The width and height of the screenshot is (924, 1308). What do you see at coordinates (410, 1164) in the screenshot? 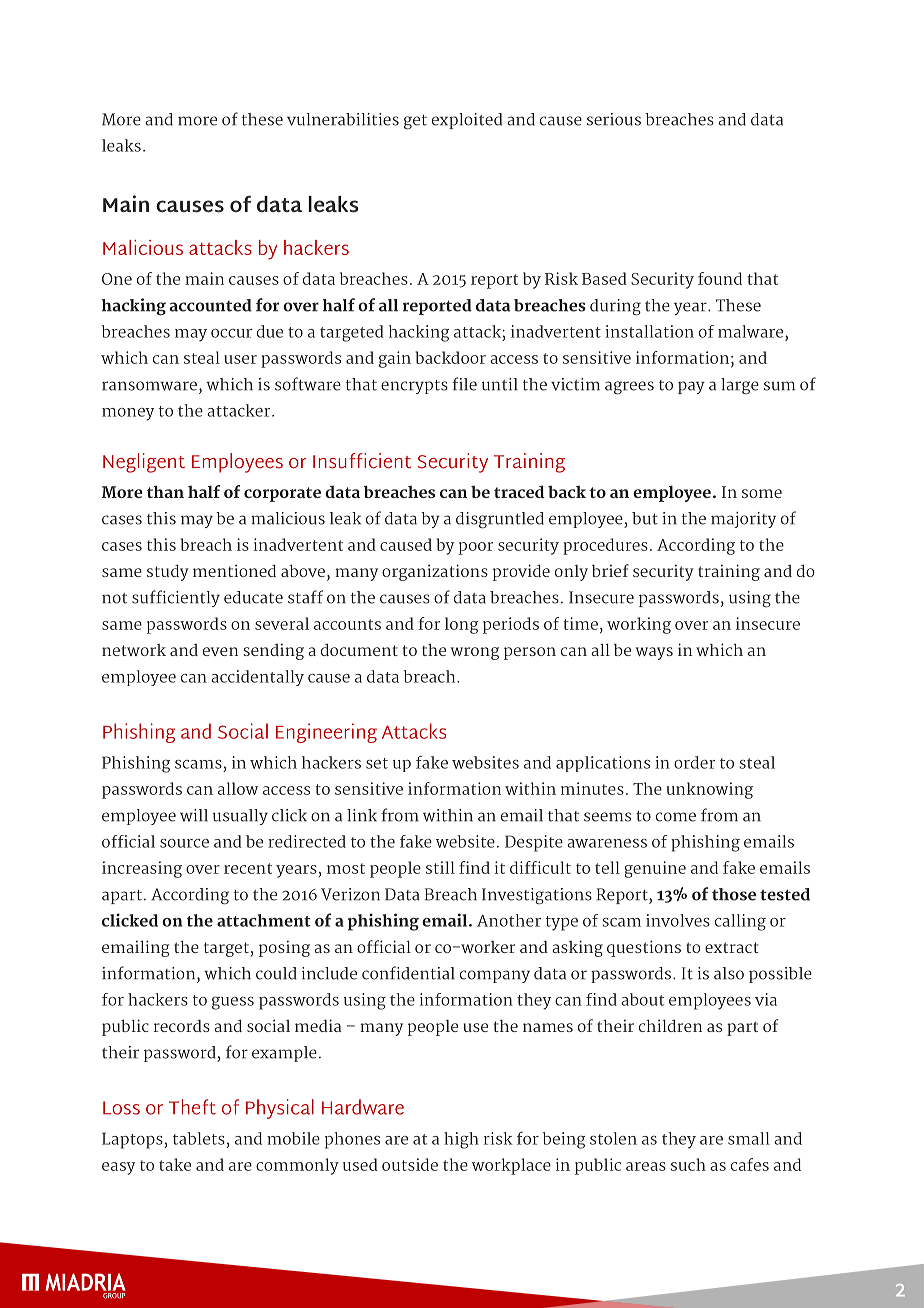
I see `outside` at bounding box center [410, 1164].
